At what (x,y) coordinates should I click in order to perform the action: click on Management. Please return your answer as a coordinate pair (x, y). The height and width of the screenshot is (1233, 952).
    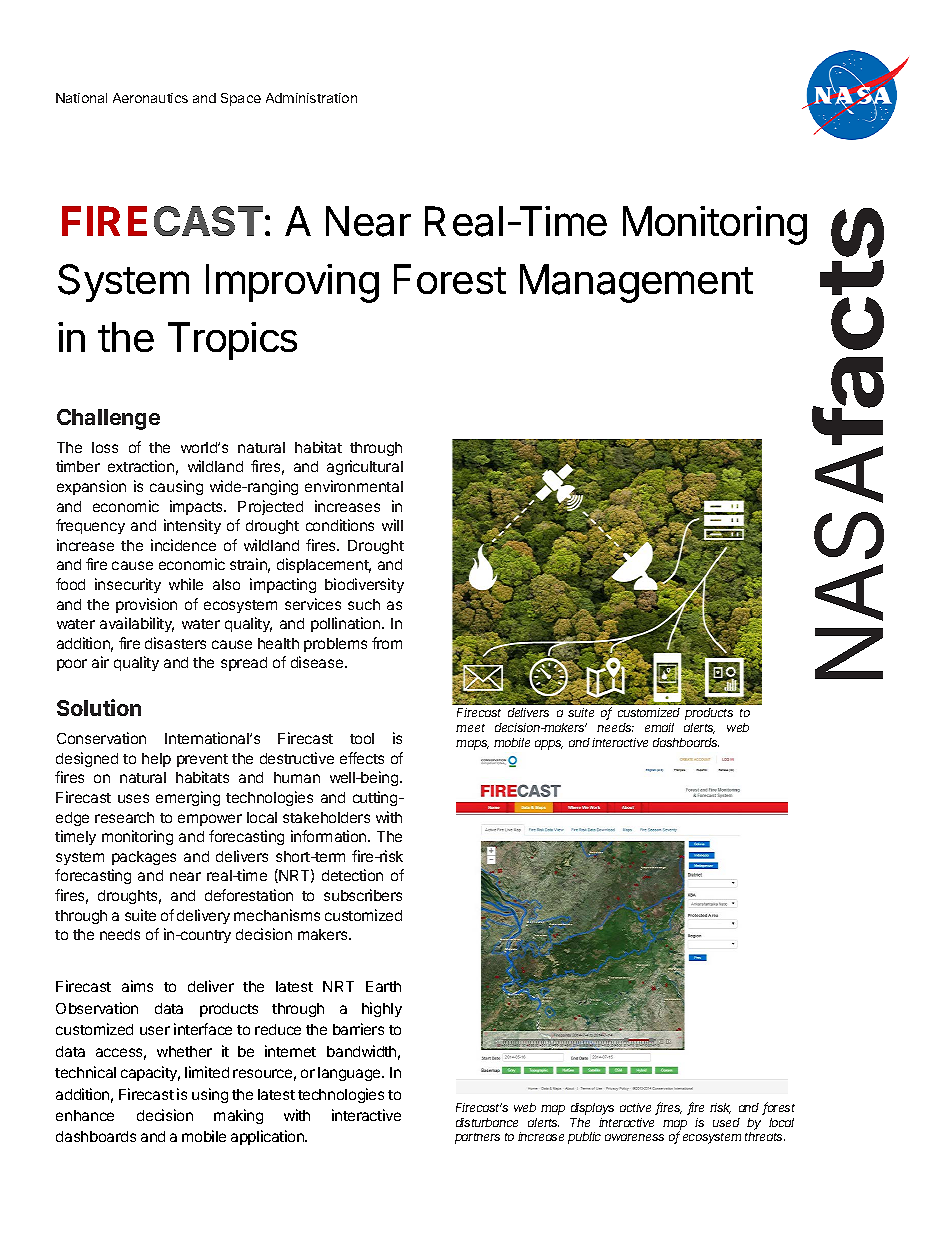
    Looking at the image, I should click on (636, 283).
